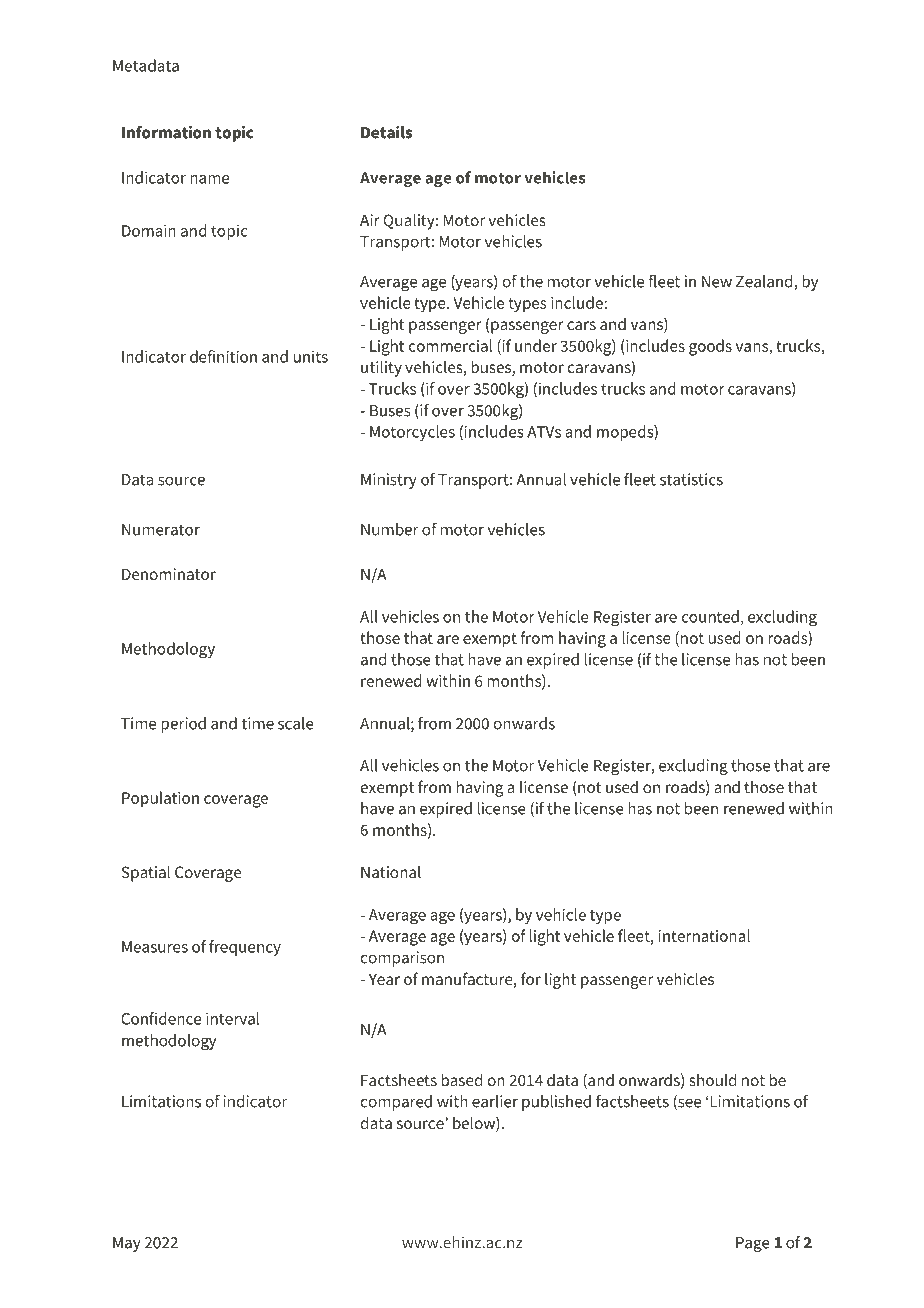 This document has width=924, height=1308. What do you see at coordinates (183, 725) in the document?
I see `period` at bounding box center [183, 725].
